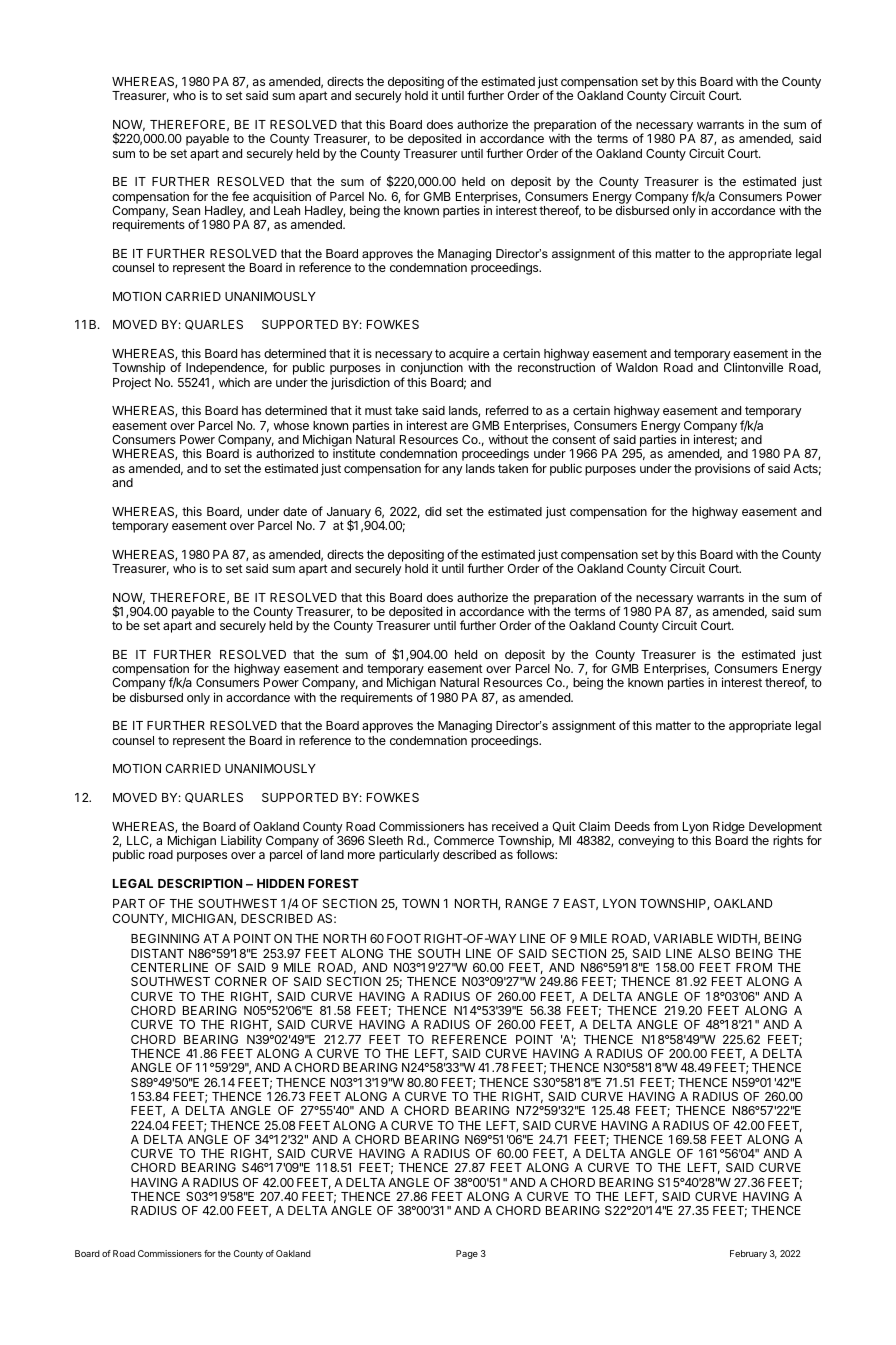 The image size is (896, 1345). Describe the element at coordinates (468, 356) in the document. I see `acquire` at that location.
